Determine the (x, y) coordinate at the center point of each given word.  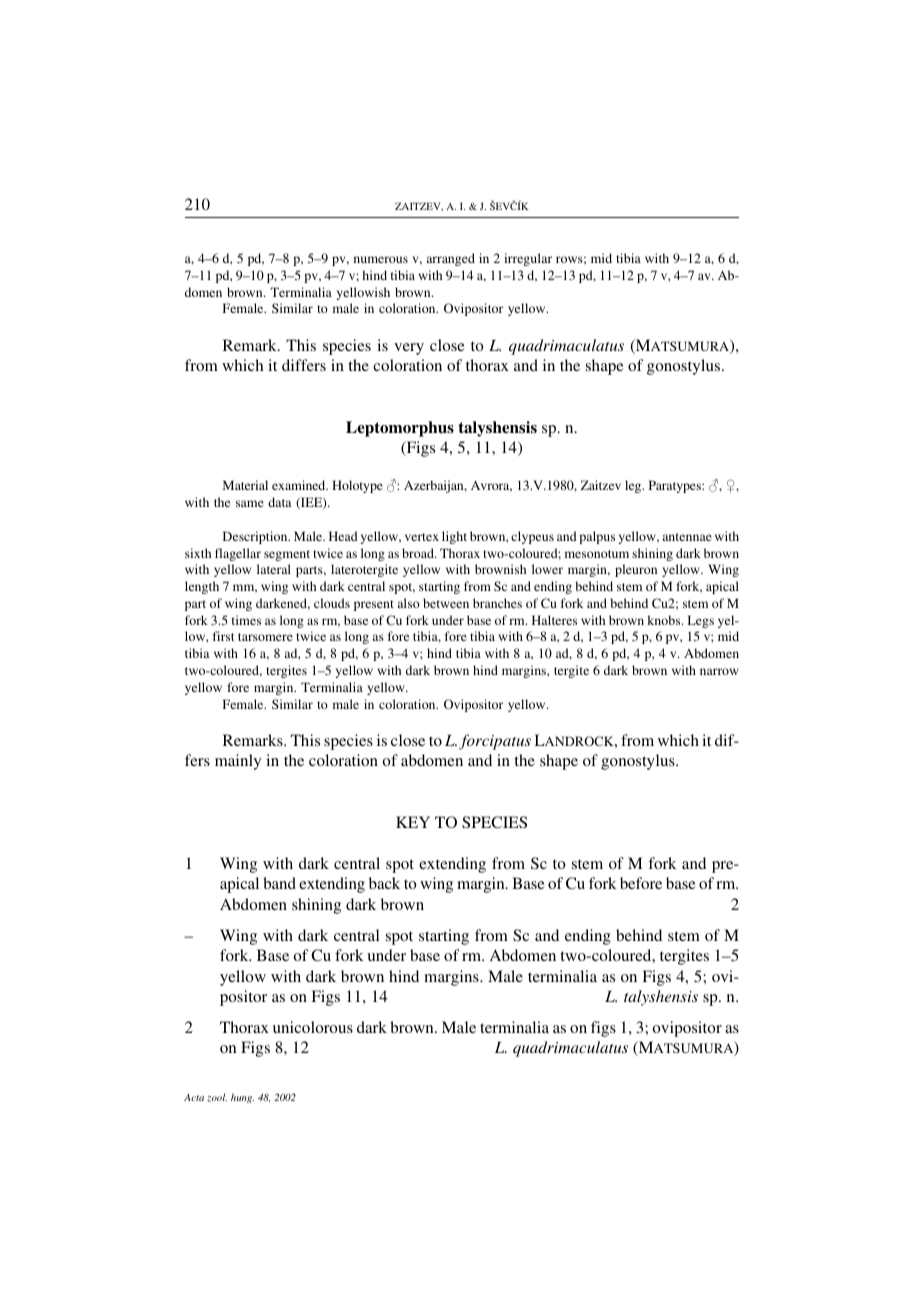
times (246, 620)
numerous (381, 259)
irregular (528, 259)
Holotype (357, 486)
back (384, 883)
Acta (194, 1097)
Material (245, 485)
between (446, 603)
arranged (451, 259)
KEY (413, 822)
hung (242, 1098)
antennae (687, 537)
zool (217, 1097)
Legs (701, 621)
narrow (719, 671)
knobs (665, 620)
